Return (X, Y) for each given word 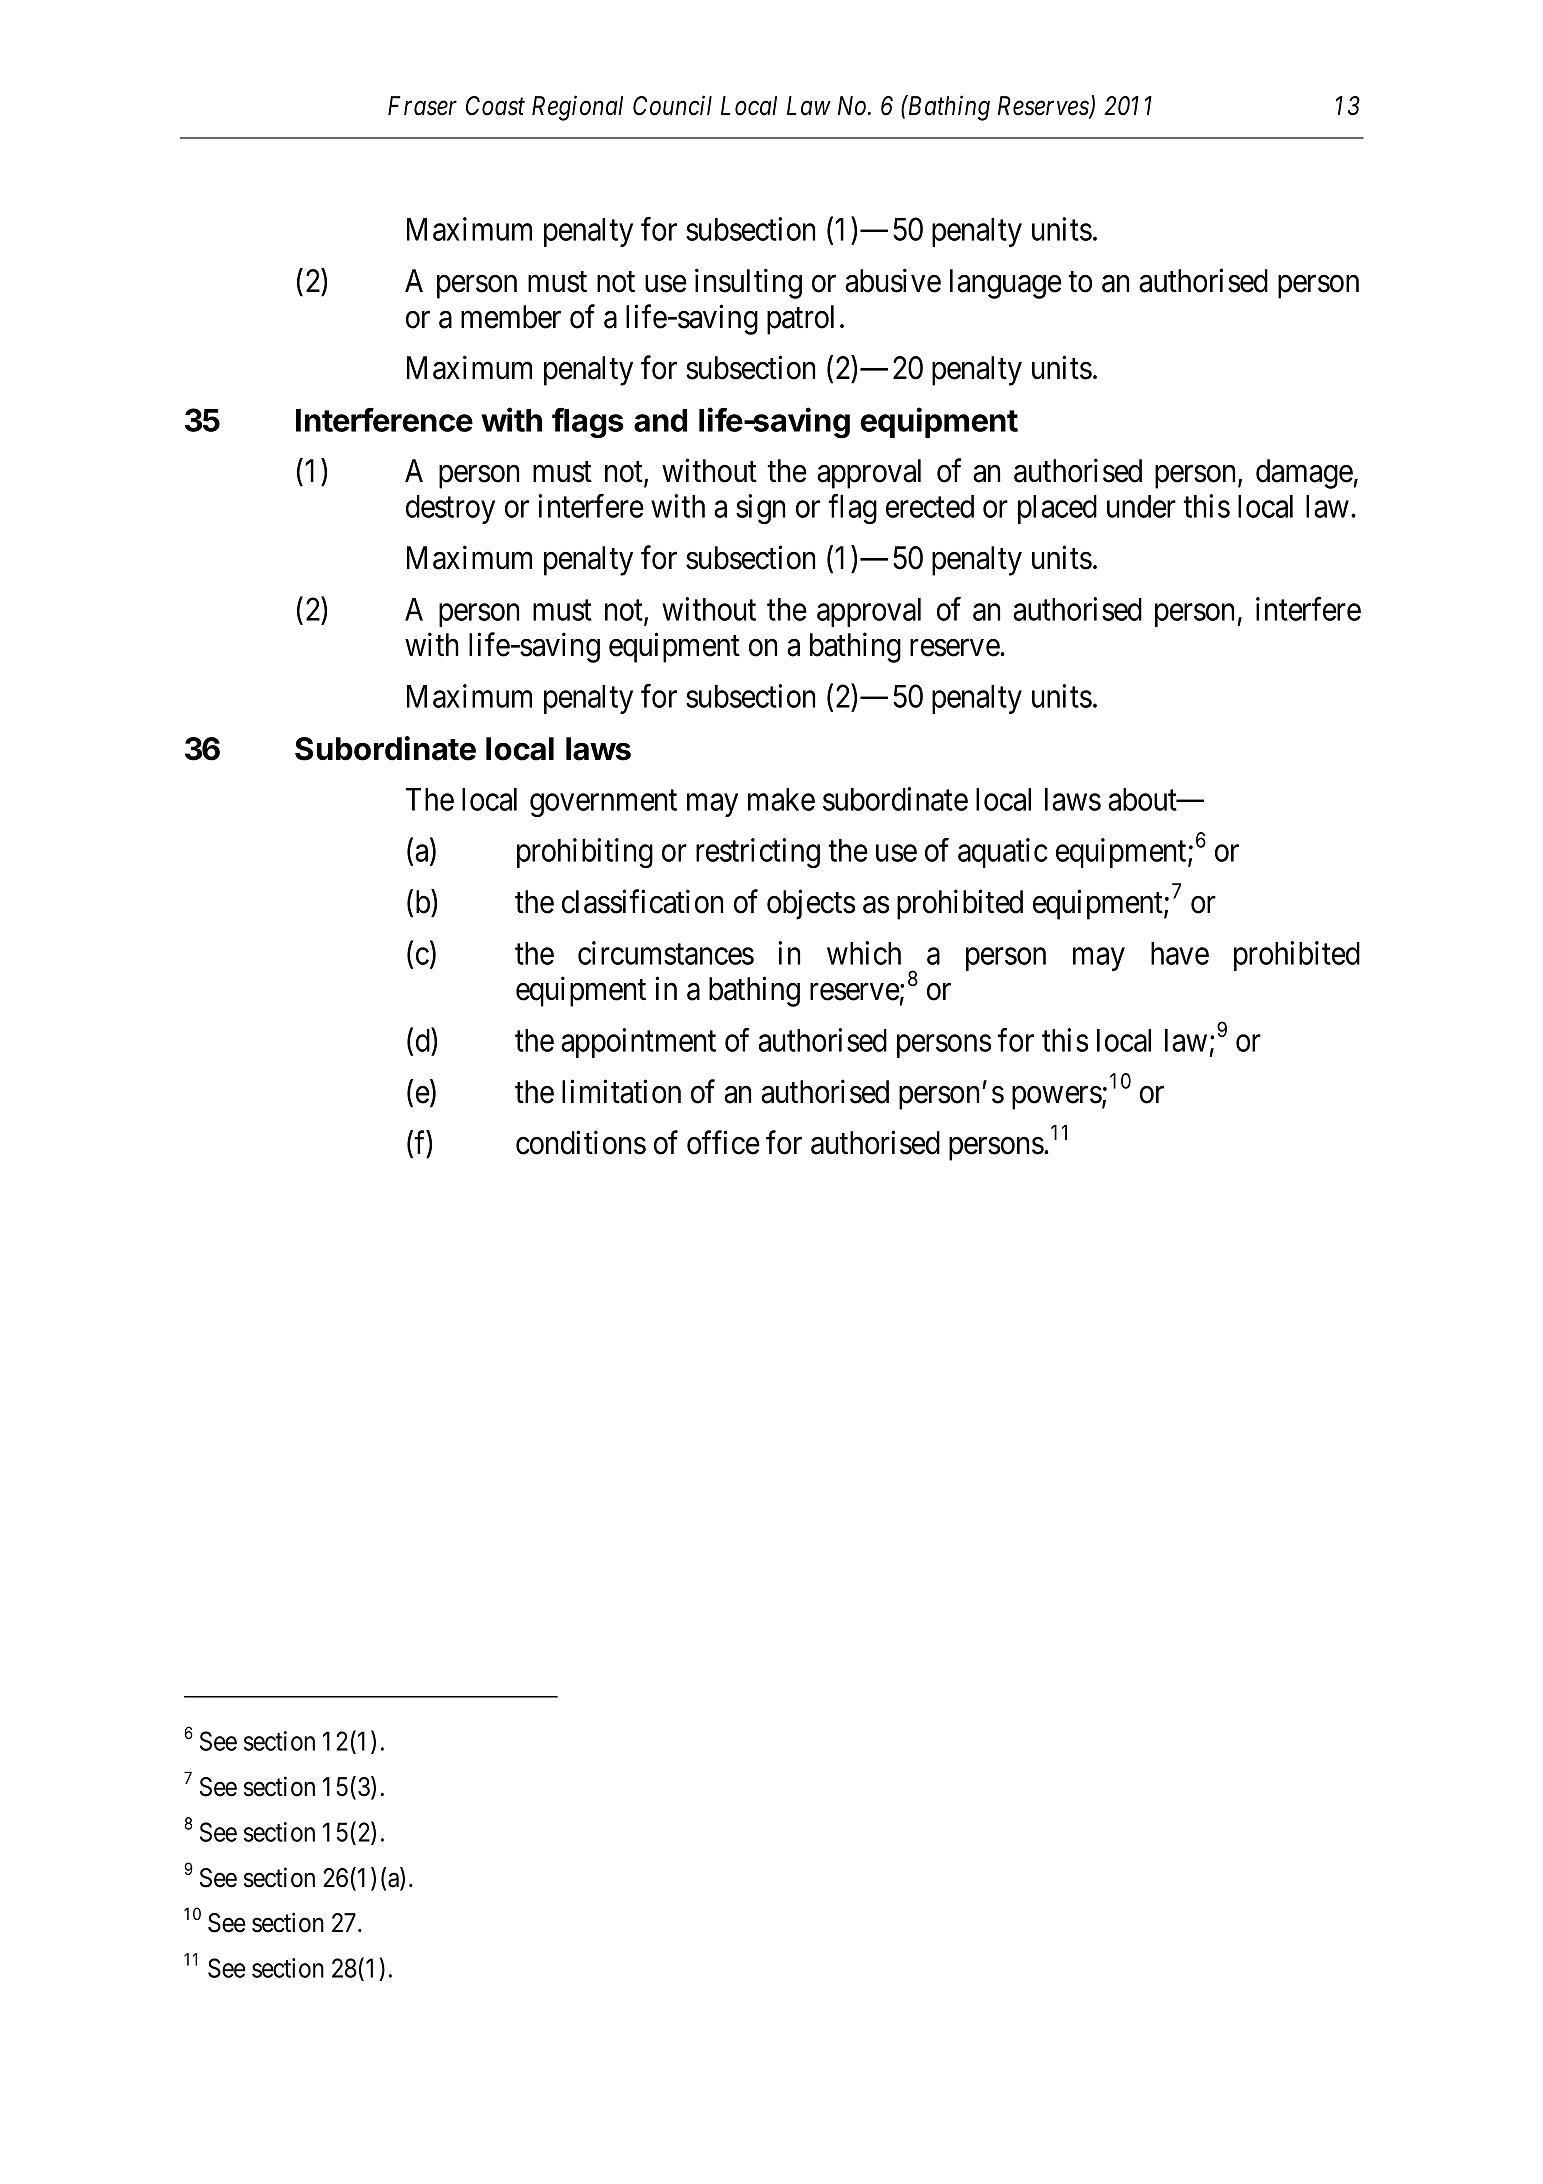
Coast (495, 106)
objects (811, 905)
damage (1304, 474)
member (511, 317)
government (603, 804)
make (781, 799)
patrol (800, 320)
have (1180, 953)
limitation (621, 1091)
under (1141, 506)
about (1143, 799)
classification (642, 902)
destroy (450, 509)
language (1006, 284)
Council (672, 105)
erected (930, 506)
